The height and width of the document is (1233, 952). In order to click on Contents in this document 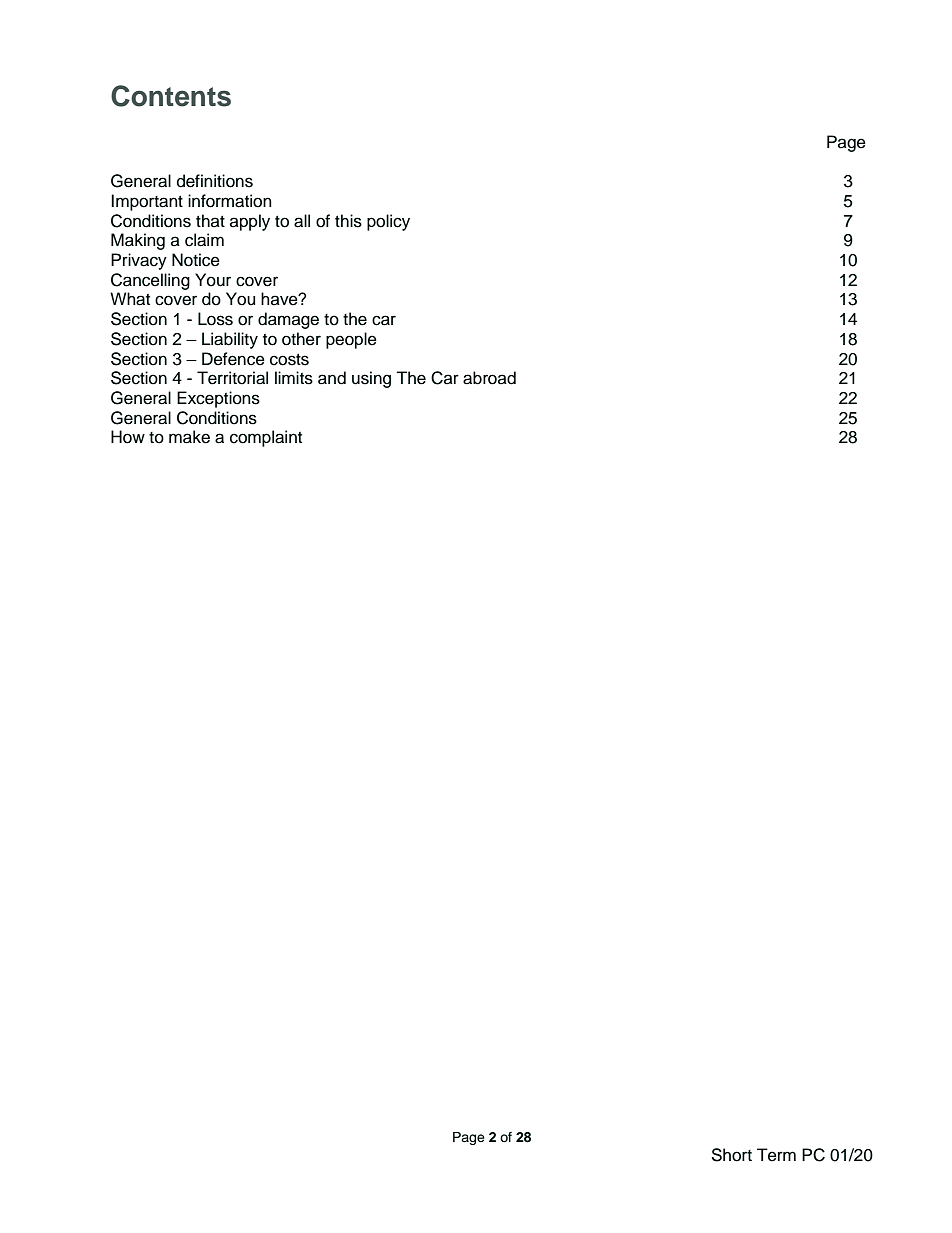, I will do `click(171, 96)`.
